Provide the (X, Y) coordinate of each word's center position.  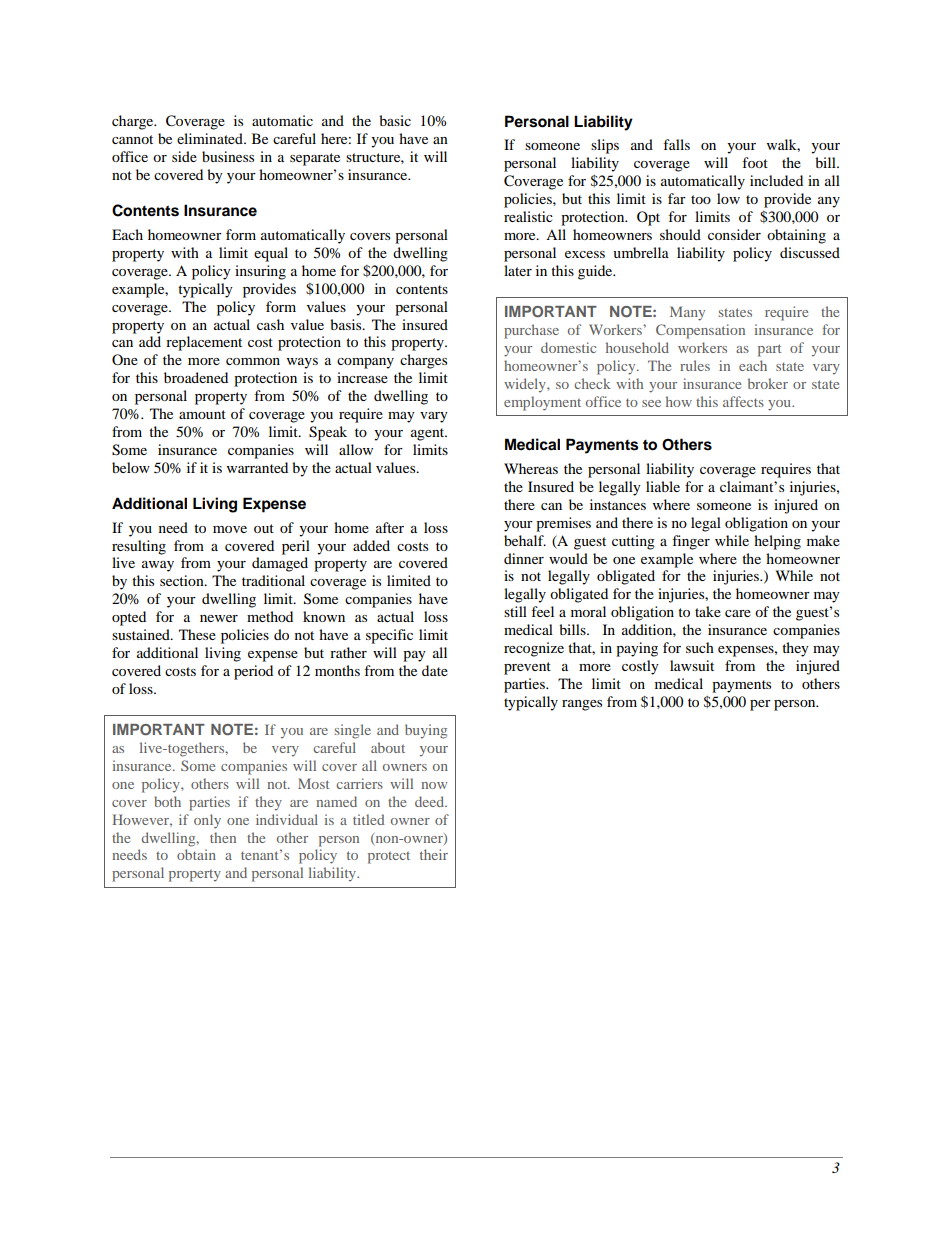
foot (755, 162)
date (435, 670)
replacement (204, 343)
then (223, 837)
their (434, 854)
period (253, 672)
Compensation (700, 331)
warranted (257, 467)
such (700, 647)
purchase (531, 331)
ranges (582, 705)
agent (429, 434)
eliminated (211, 138)
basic (395, 120)
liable (663, 486)
